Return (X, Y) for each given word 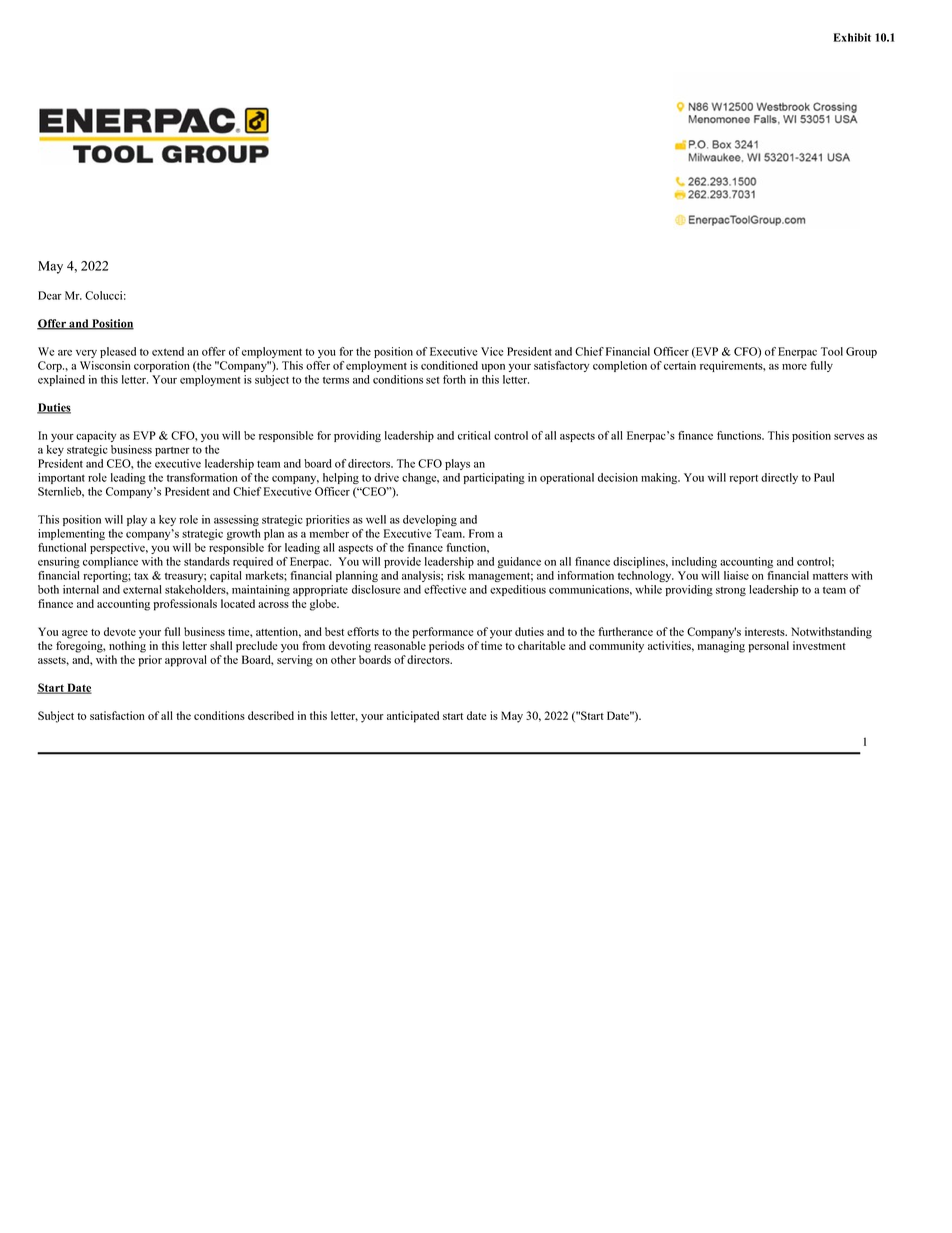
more (794, 367)
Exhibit (852, 37)
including (694, 562)
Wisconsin (105, 365)
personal (768, 647)
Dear (50, 295)
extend (168, 351)
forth (454, 379)
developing (430, 520)
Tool (832, 351)
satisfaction (117, 715)
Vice (492, 351)
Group (861, 352)
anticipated (413, 717)
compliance (110, 562)
